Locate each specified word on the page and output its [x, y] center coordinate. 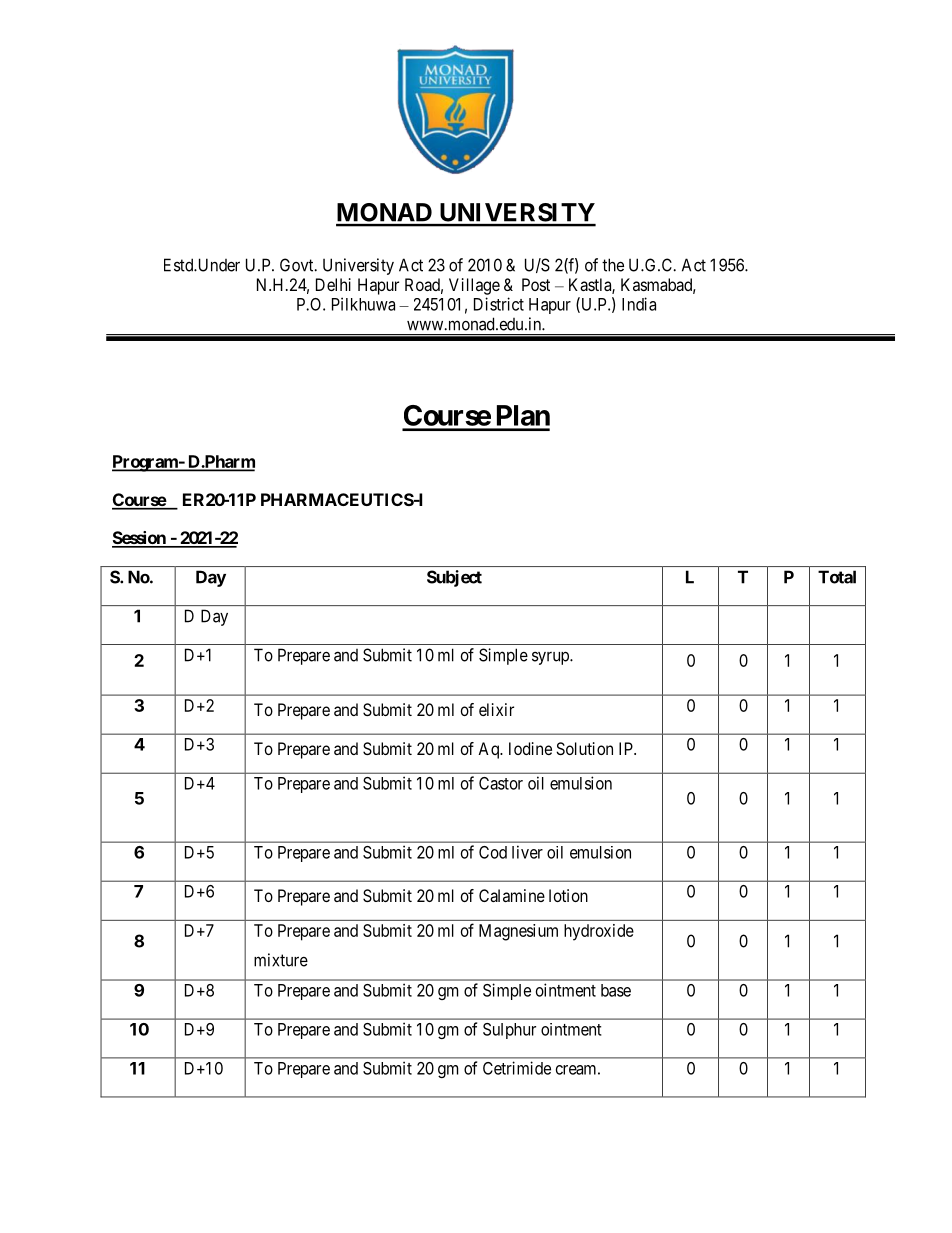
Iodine [530, 748]
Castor [501, 783]
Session [140, 539]
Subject [454, 578]
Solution [584, 748]
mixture [281, 960]
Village [474, 286]
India [639, 304]
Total [837, 577]
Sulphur [509, 1031]
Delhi [333, 284]
